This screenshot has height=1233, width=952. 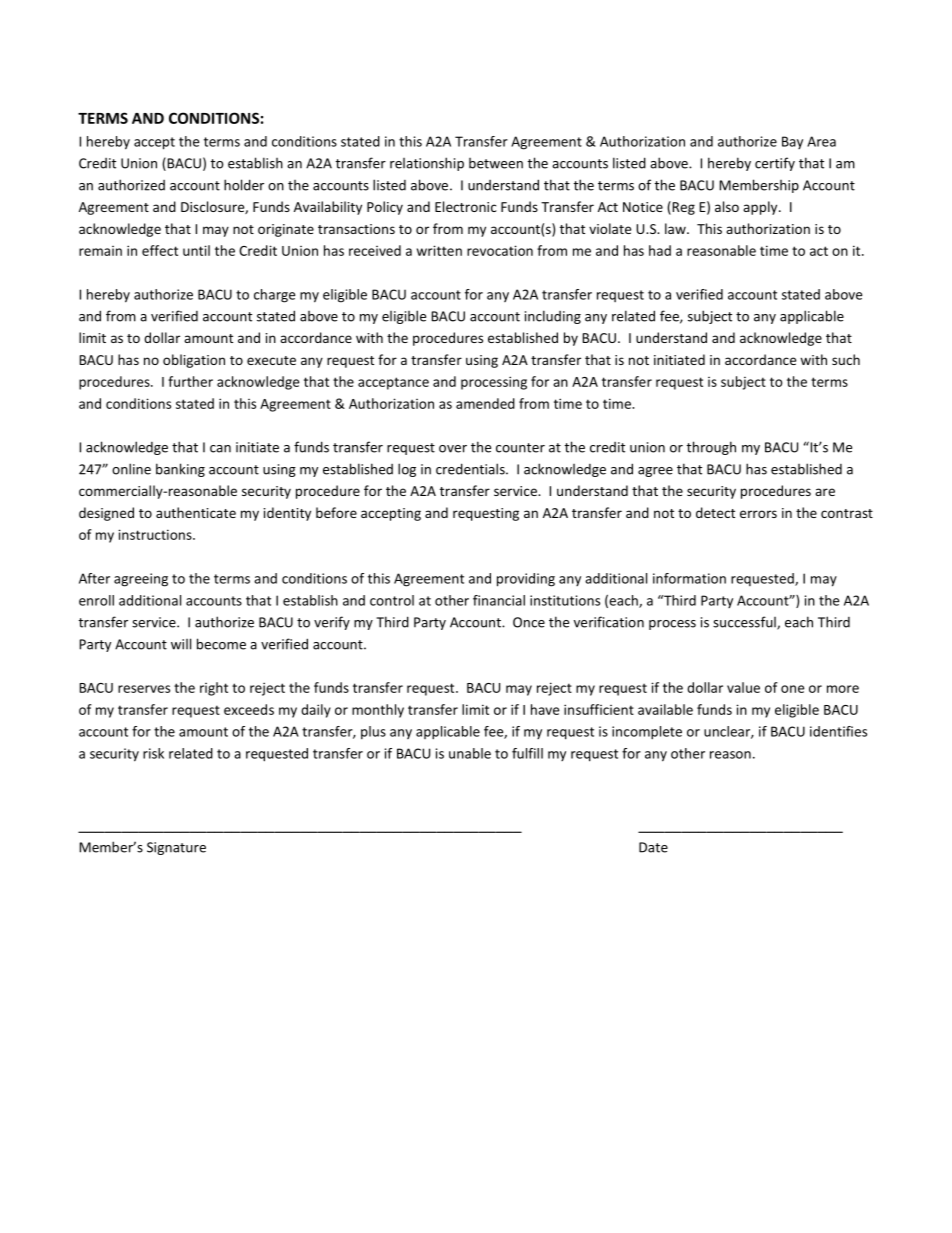 I want to click on such, so click(x=846, y=359).
